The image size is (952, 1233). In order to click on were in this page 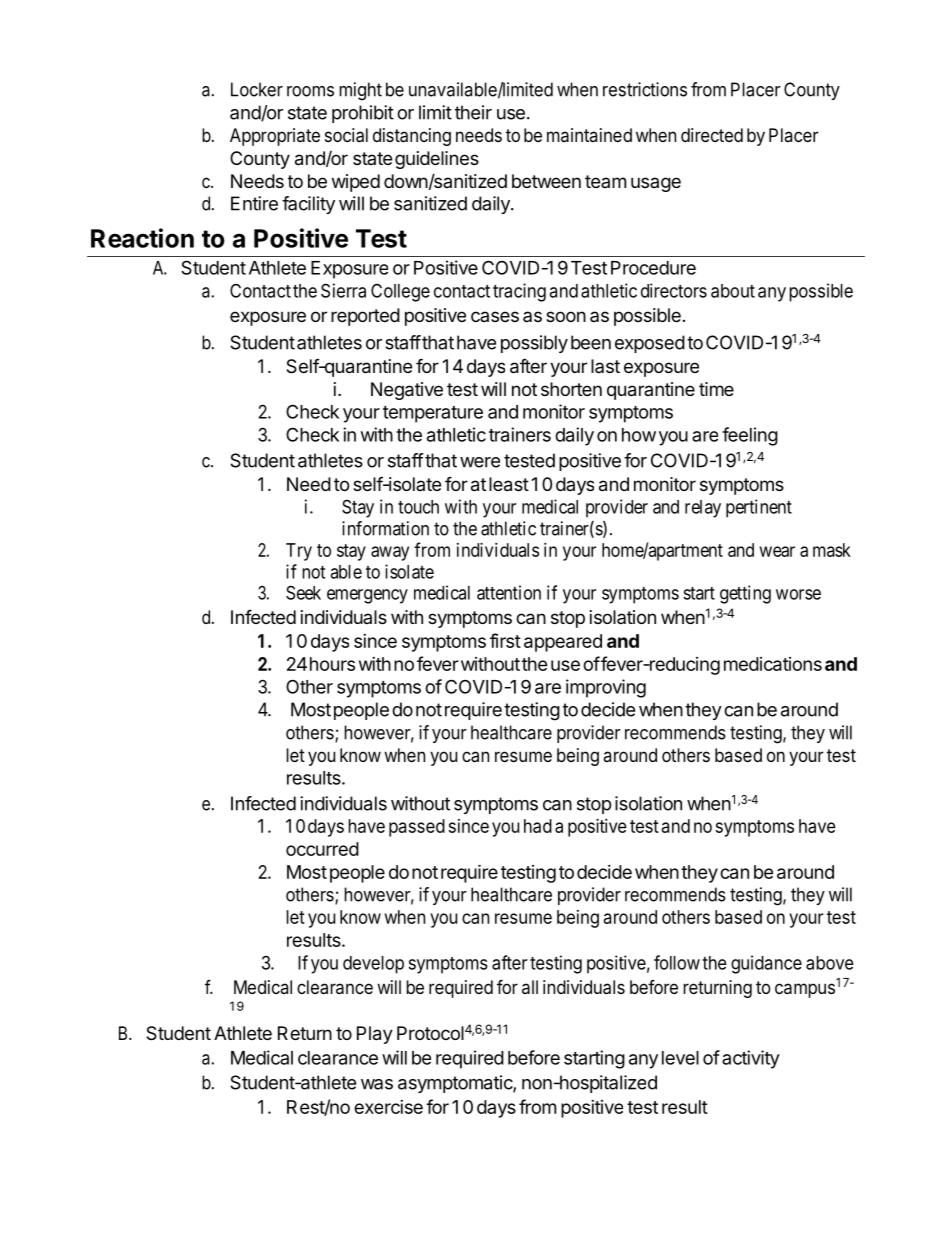, I will do `click(480, 462)`.
